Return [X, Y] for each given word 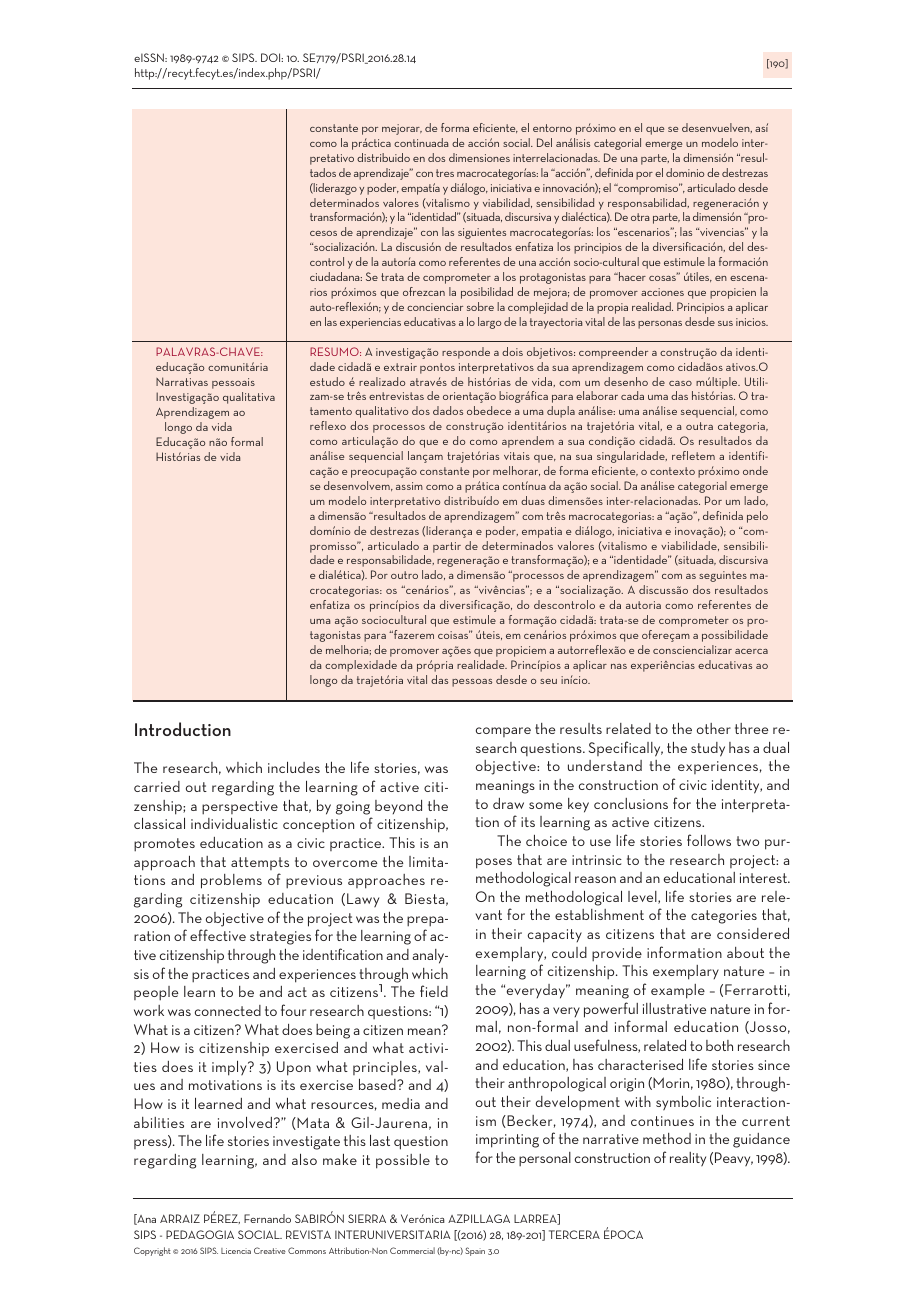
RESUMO [335, 351]
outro [404, 575]
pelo [757, 517]
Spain [475, 1251]
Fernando [267, 1218]
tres [445, 173]
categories [724, 917]
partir [447, 547]
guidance [761, 1140]
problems [231, 881]
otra [640, 217]
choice [546, 840]
